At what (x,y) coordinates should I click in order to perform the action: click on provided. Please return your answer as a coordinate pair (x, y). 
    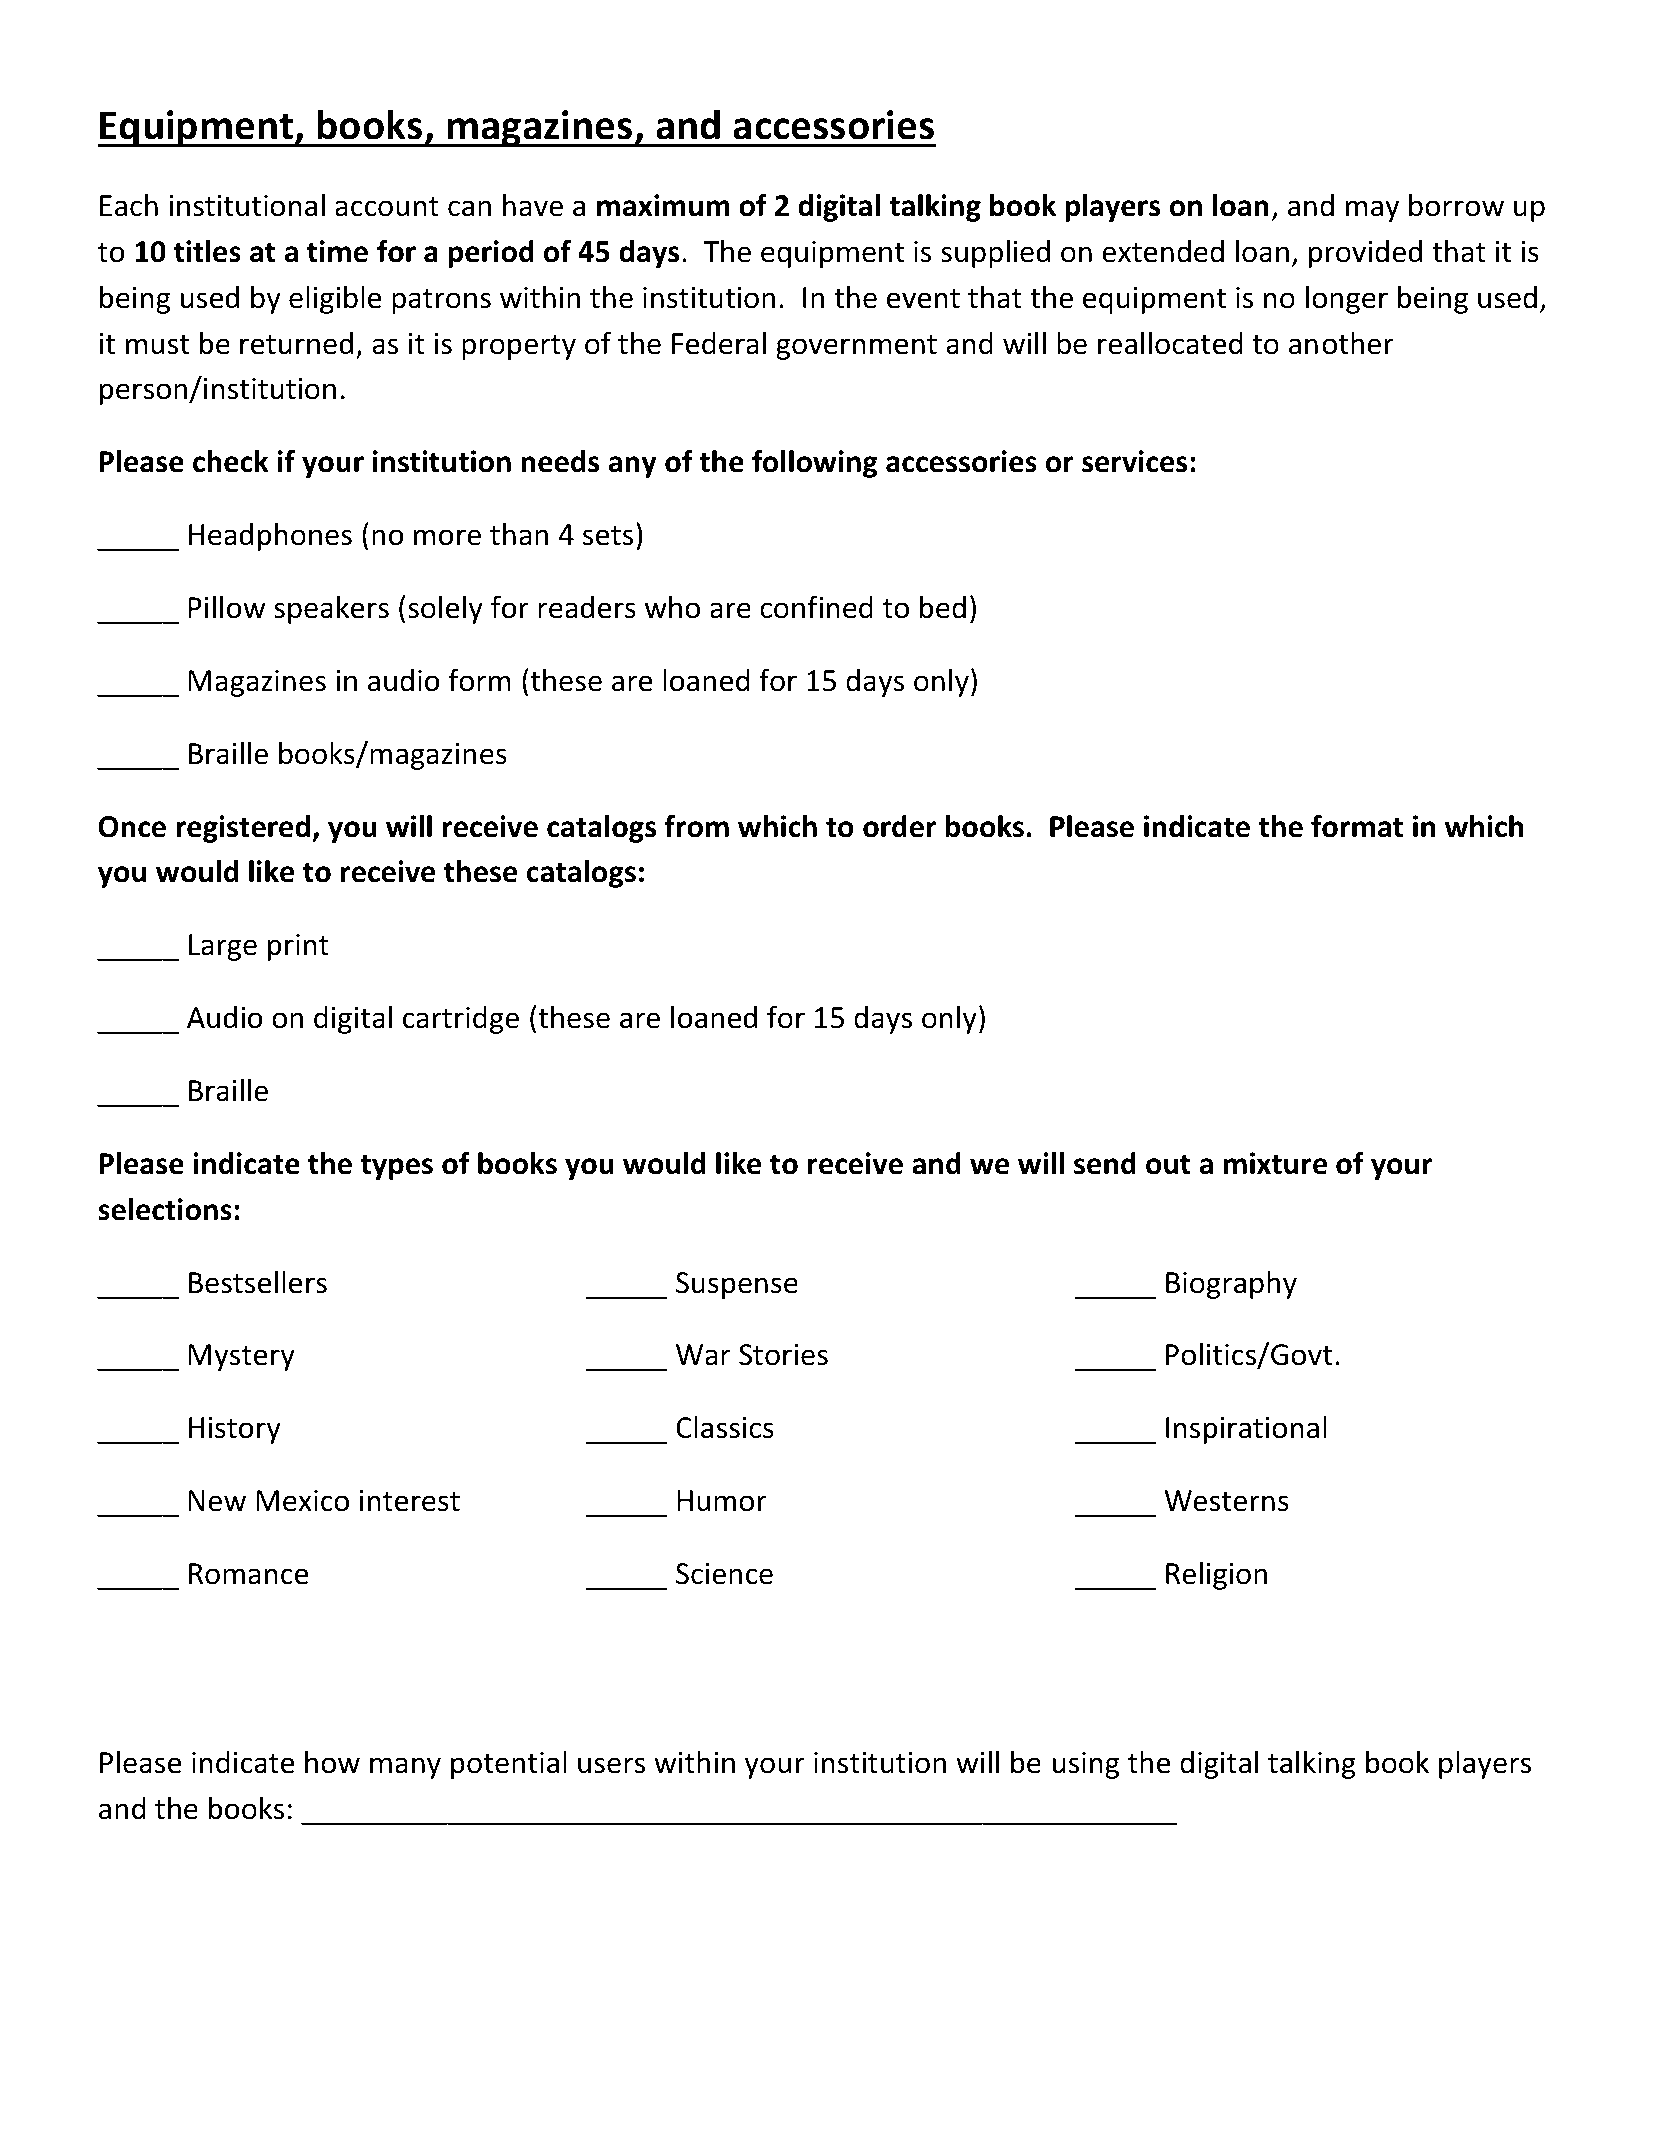
    Looking at the image, I should click on (1365, 254).
